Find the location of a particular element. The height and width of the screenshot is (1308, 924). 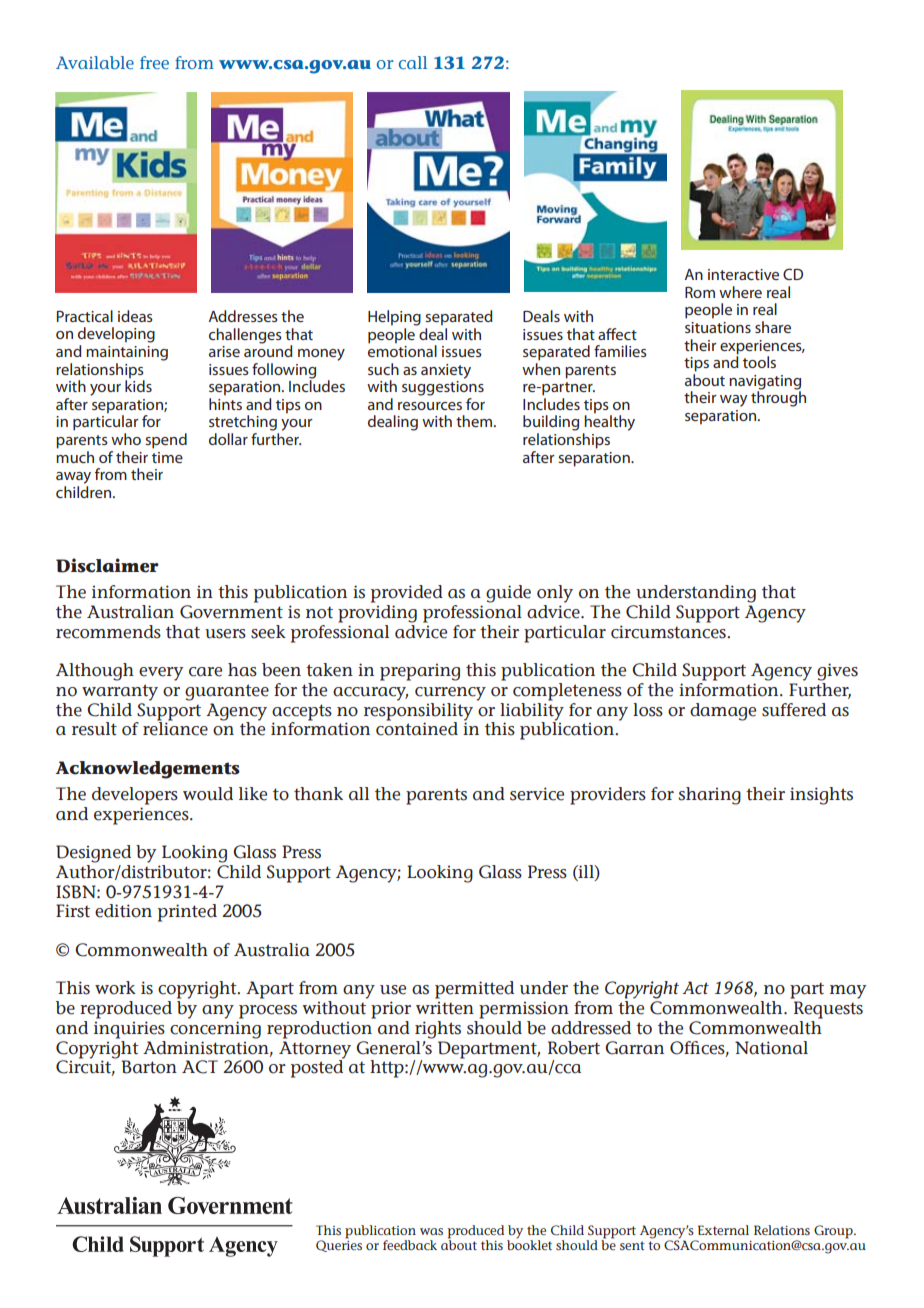

Queries is located at coordinates (339, 1245).
